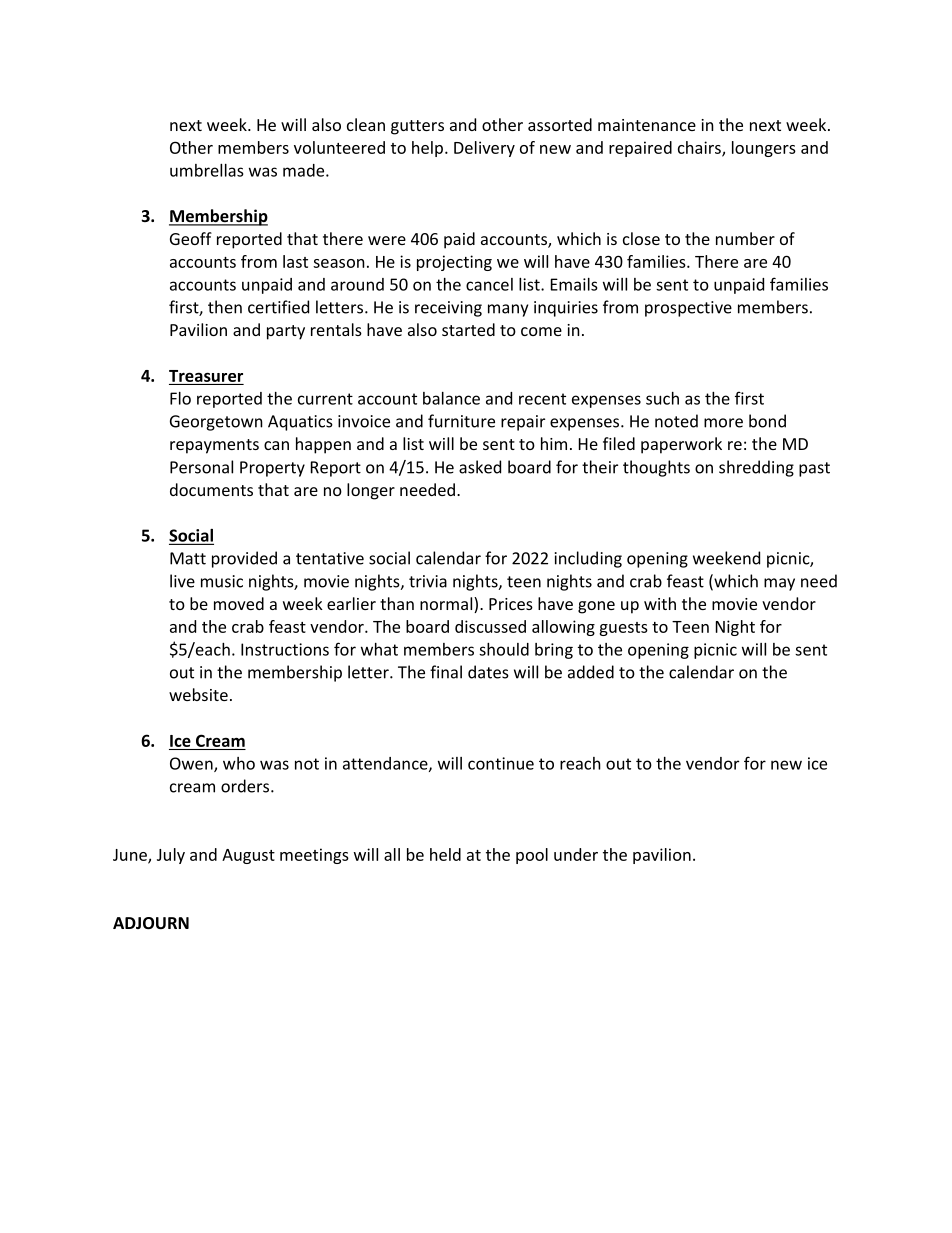  What do you see at coordinates (468, 329) in the screenshot?
I see `started` at bounding box center [468, 329].
